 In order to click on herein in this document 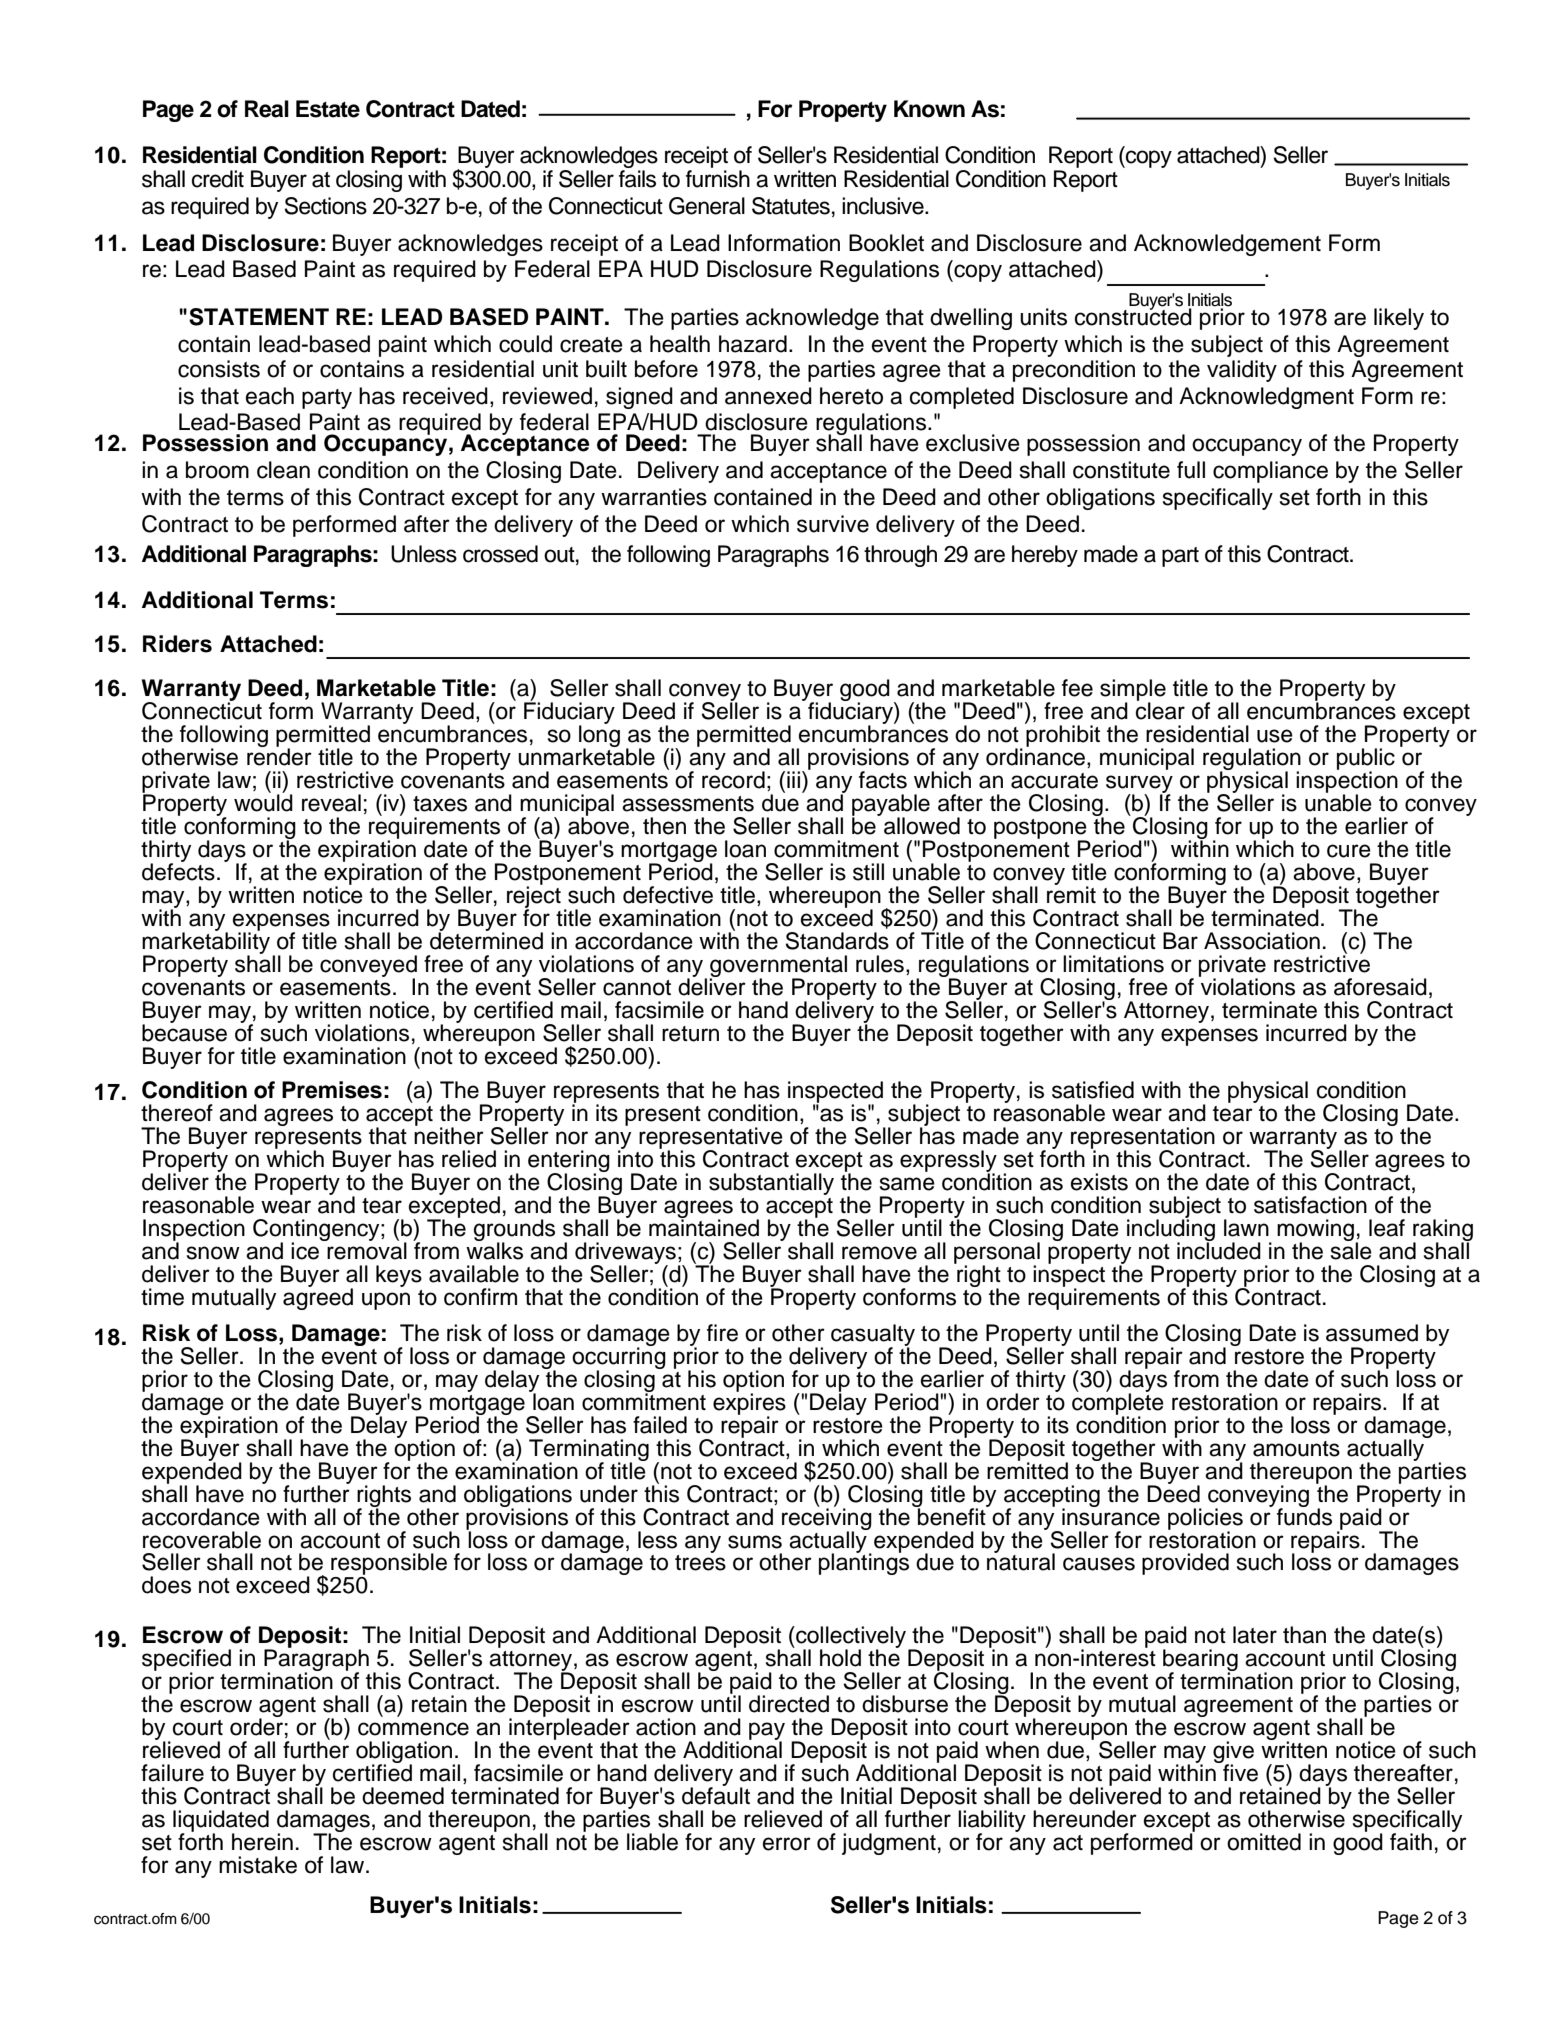, I will do `click(262, 1842)`.
